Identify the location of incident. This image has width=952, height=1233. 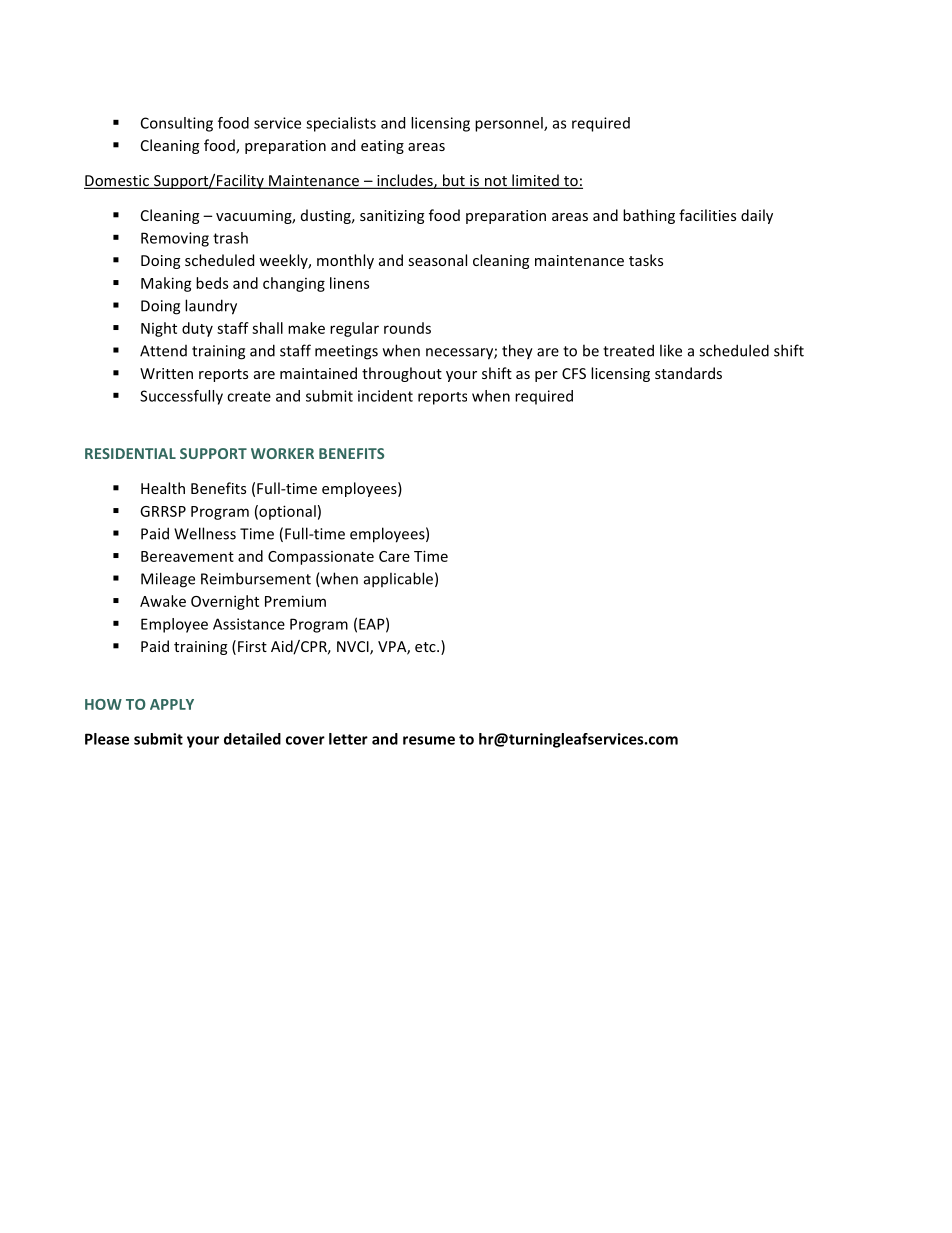
(385, 396).
